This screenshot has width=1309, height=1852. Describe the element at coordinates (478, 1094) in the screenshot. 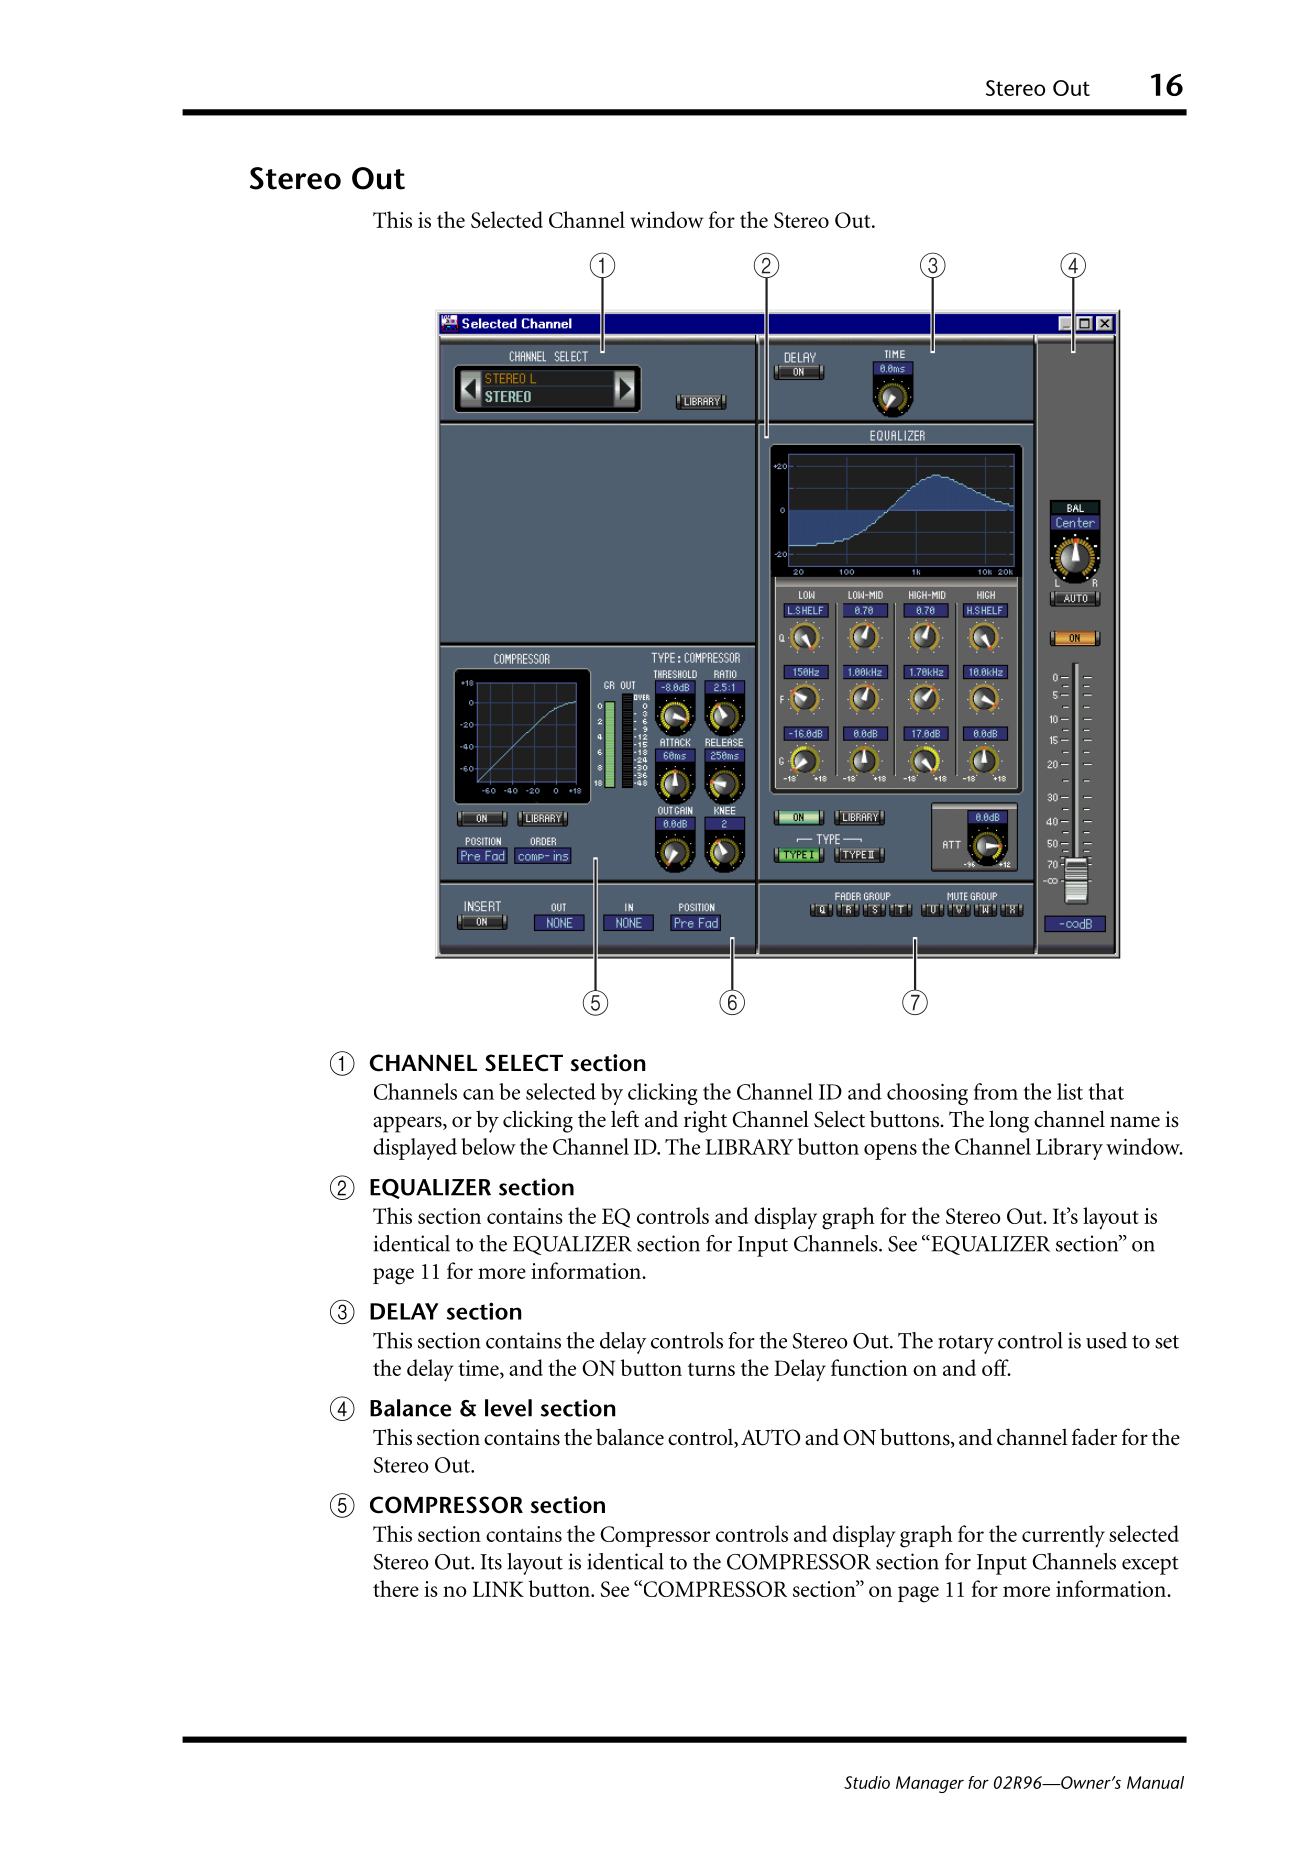

I see `can` at that location.
